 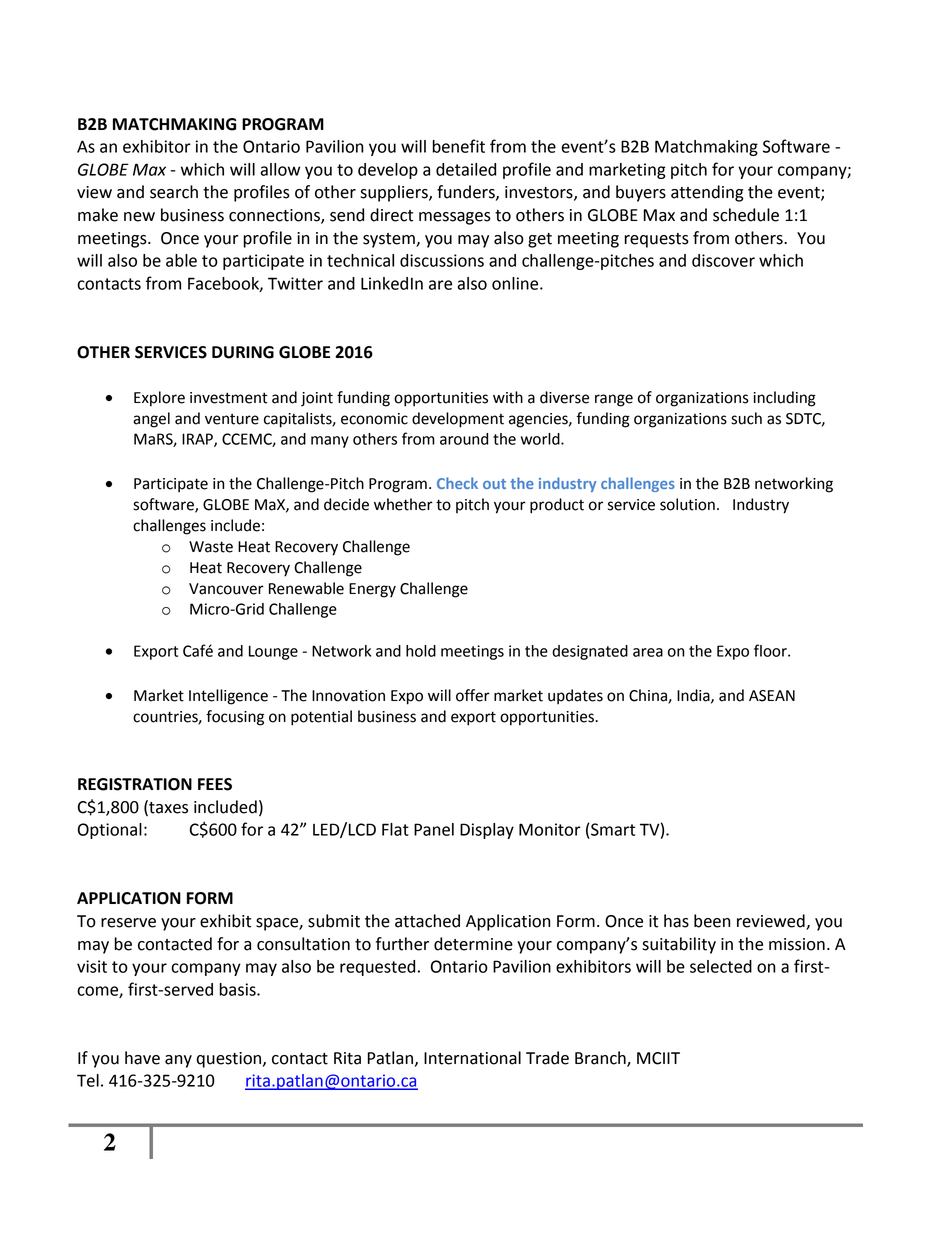 I want to click on DURING, so click(x=243, y=352).
